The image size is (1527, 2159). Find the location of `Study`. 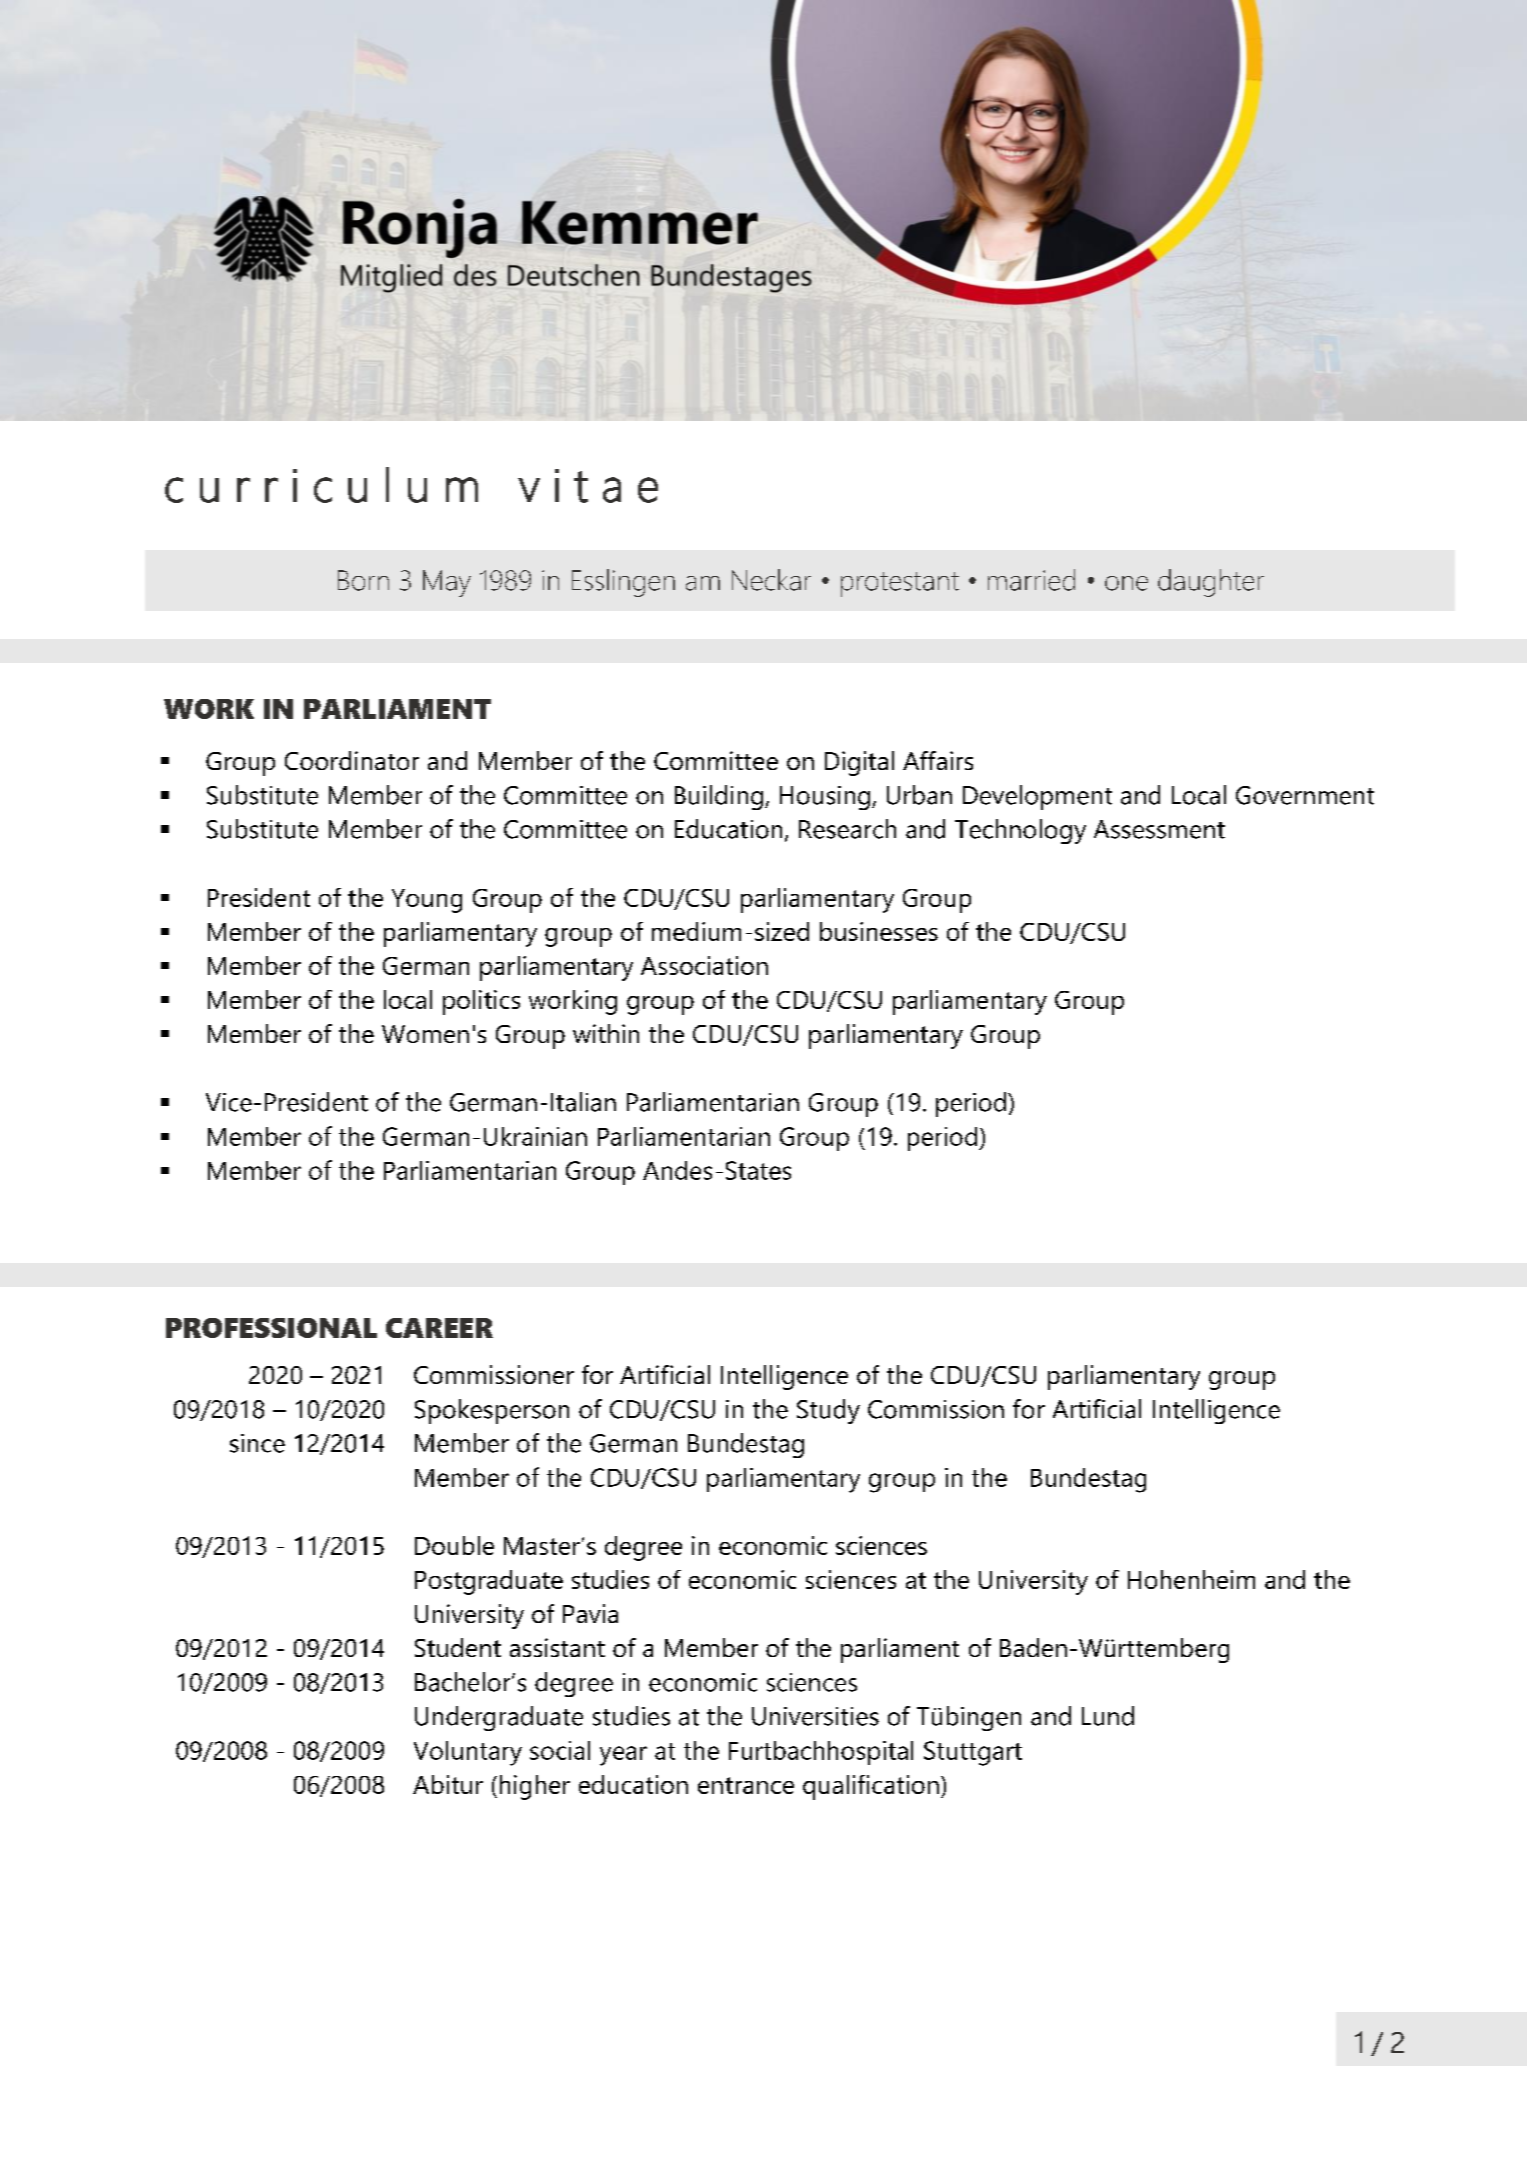

Study is located at coordinates (828, 1411).
